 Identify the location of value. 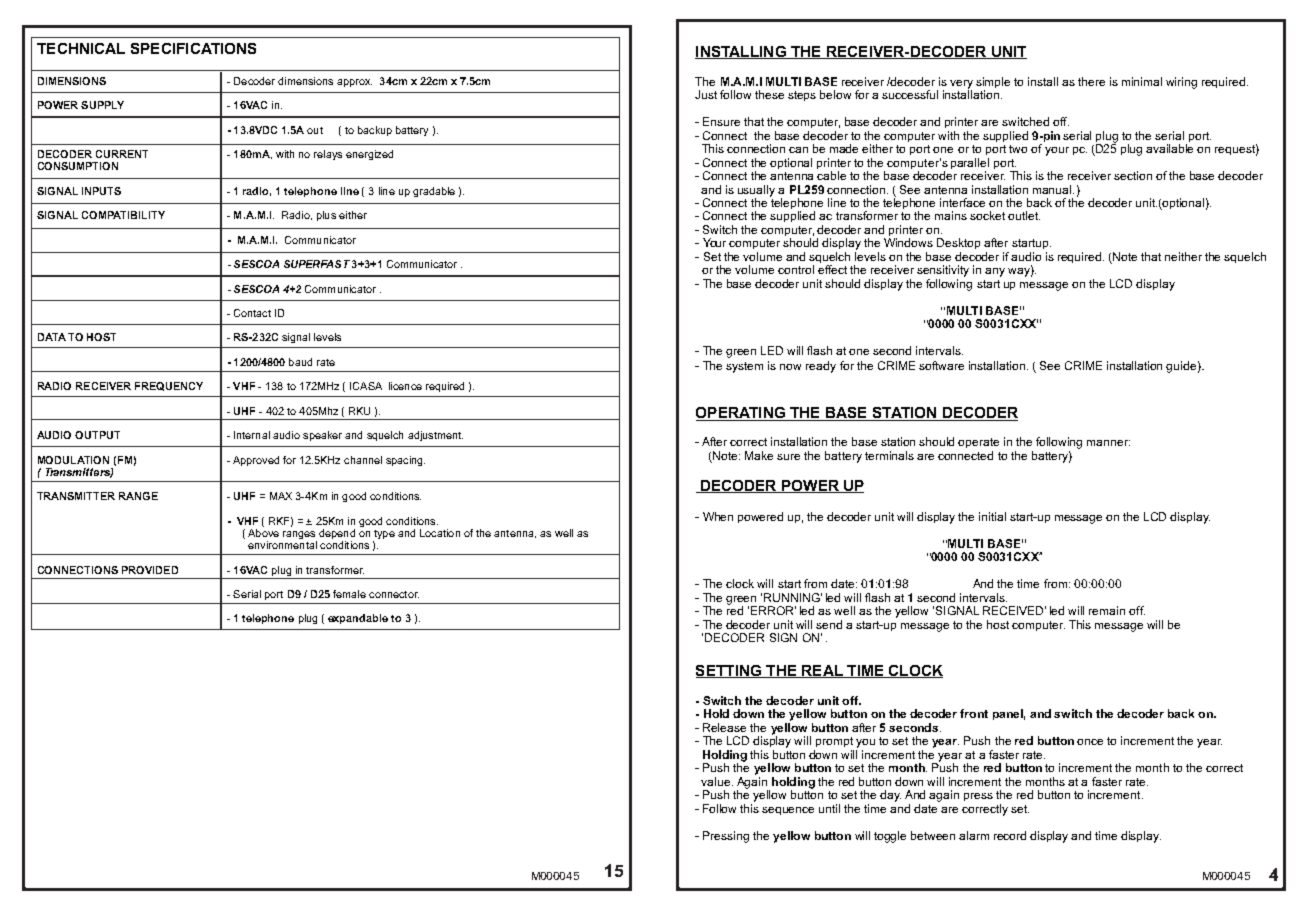
(717, 781).
